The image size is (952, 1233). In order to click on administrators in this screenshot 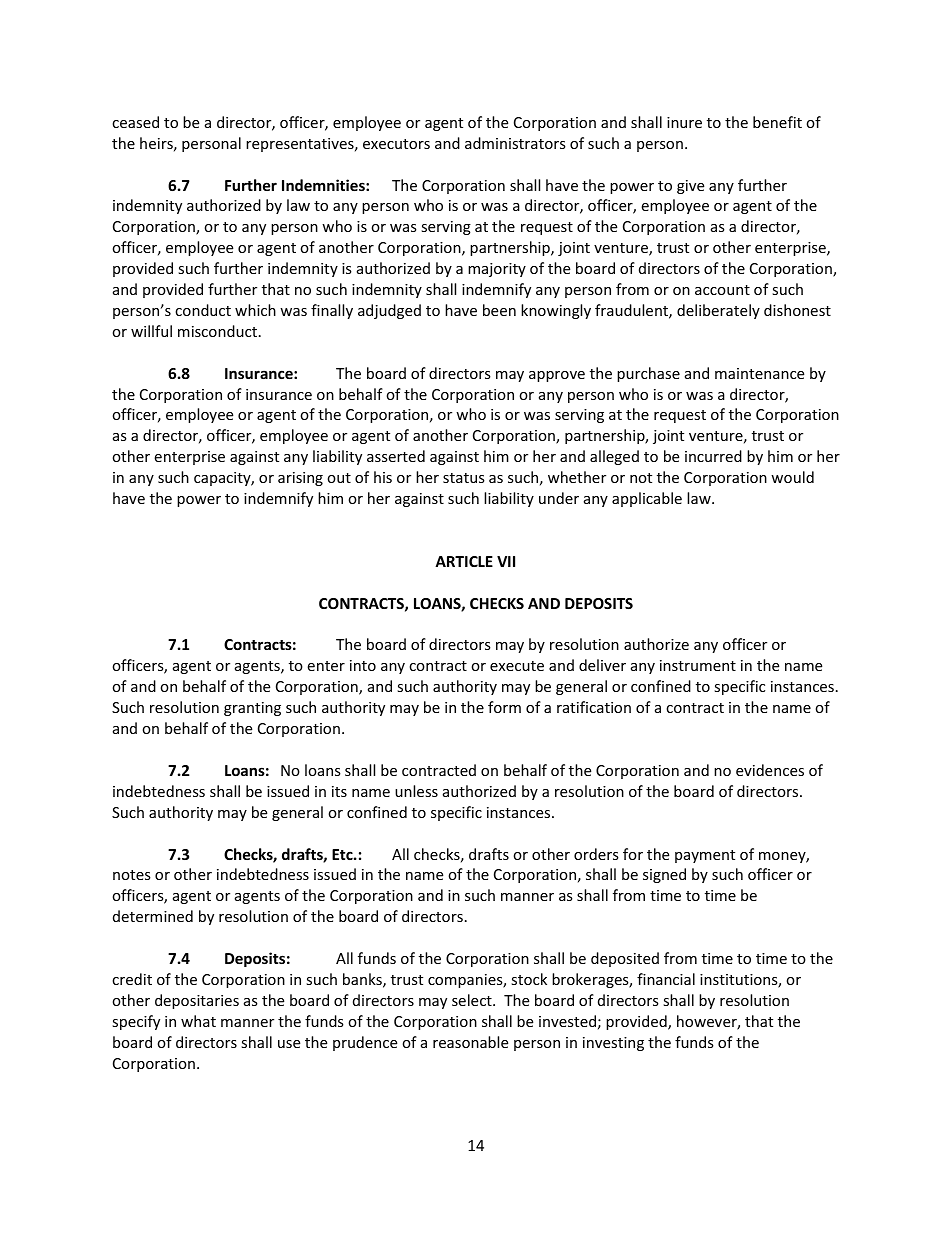, I will do `click(515, 143)`.
